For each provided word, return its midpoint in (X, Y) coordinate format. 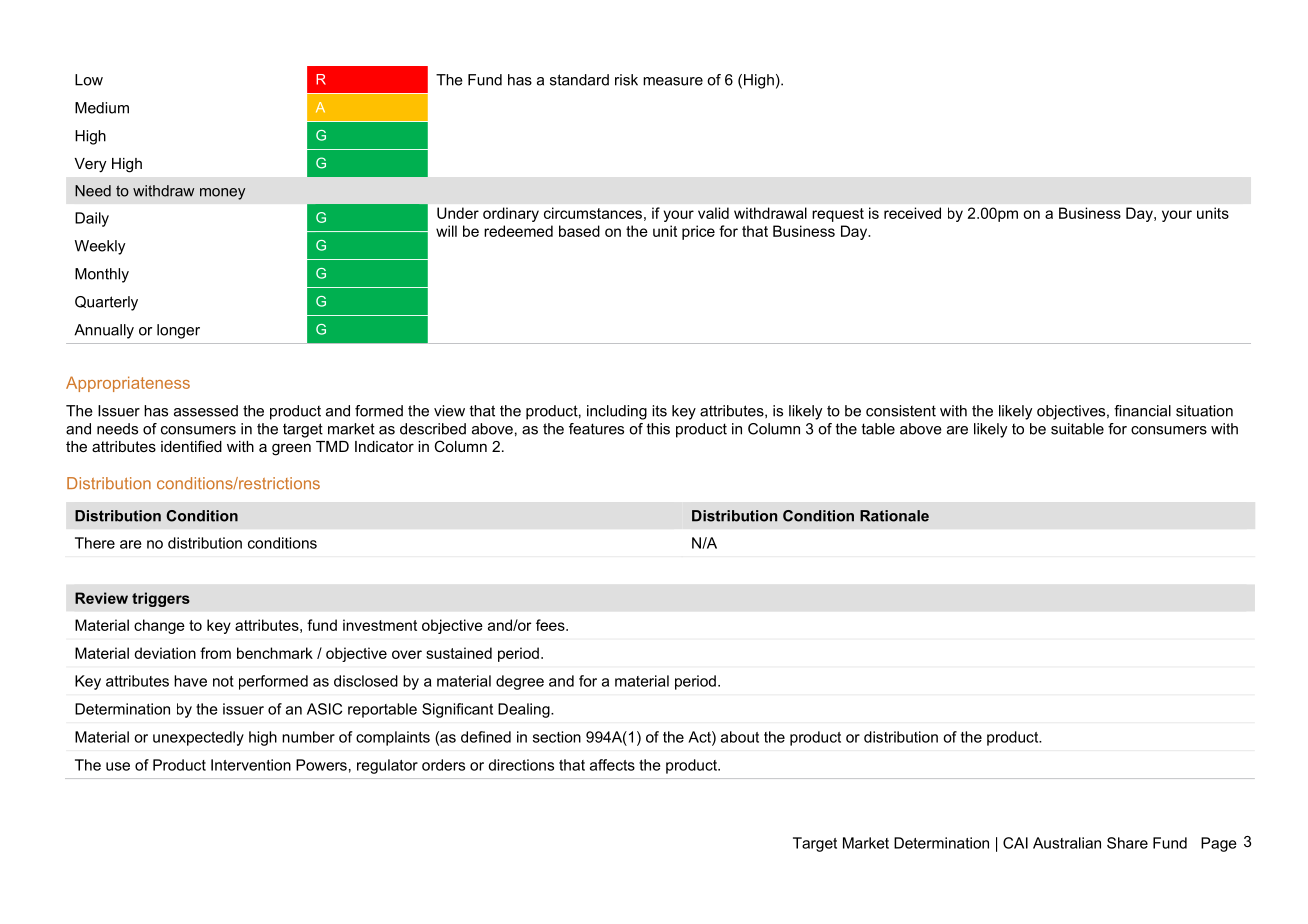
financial (1142, 411)
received (912, 213)
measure (673, 81)
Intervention (251, 765)
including (617, 412)
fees (551, 625)
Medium (102, 108)
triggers (161, 599)
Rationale (894, 516)
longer (178, 331)
